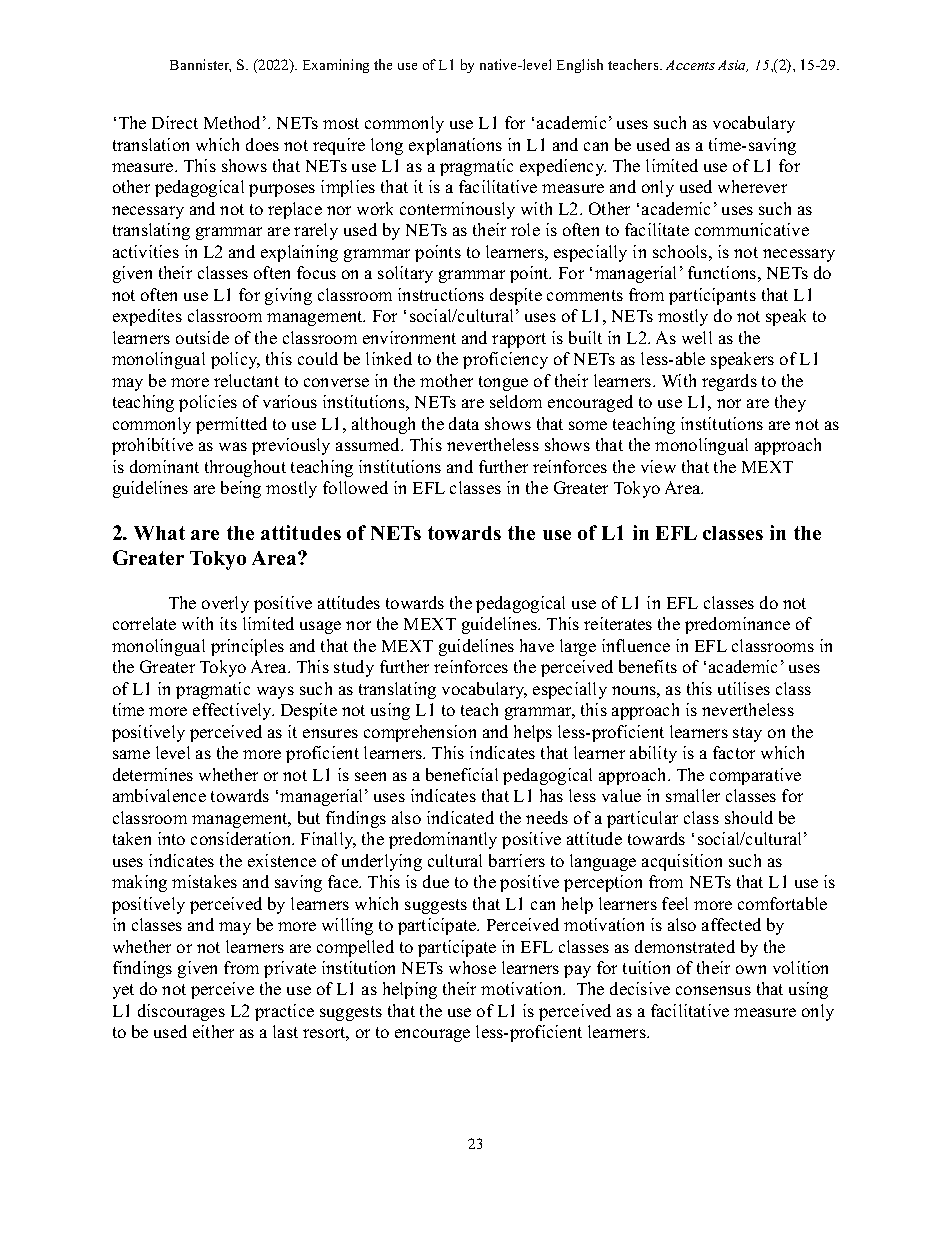 The image size is (952, 1233). What do you see at coordinates (200, 65) in the document?
I see `Bannister` at bounding box center [200, 65].
